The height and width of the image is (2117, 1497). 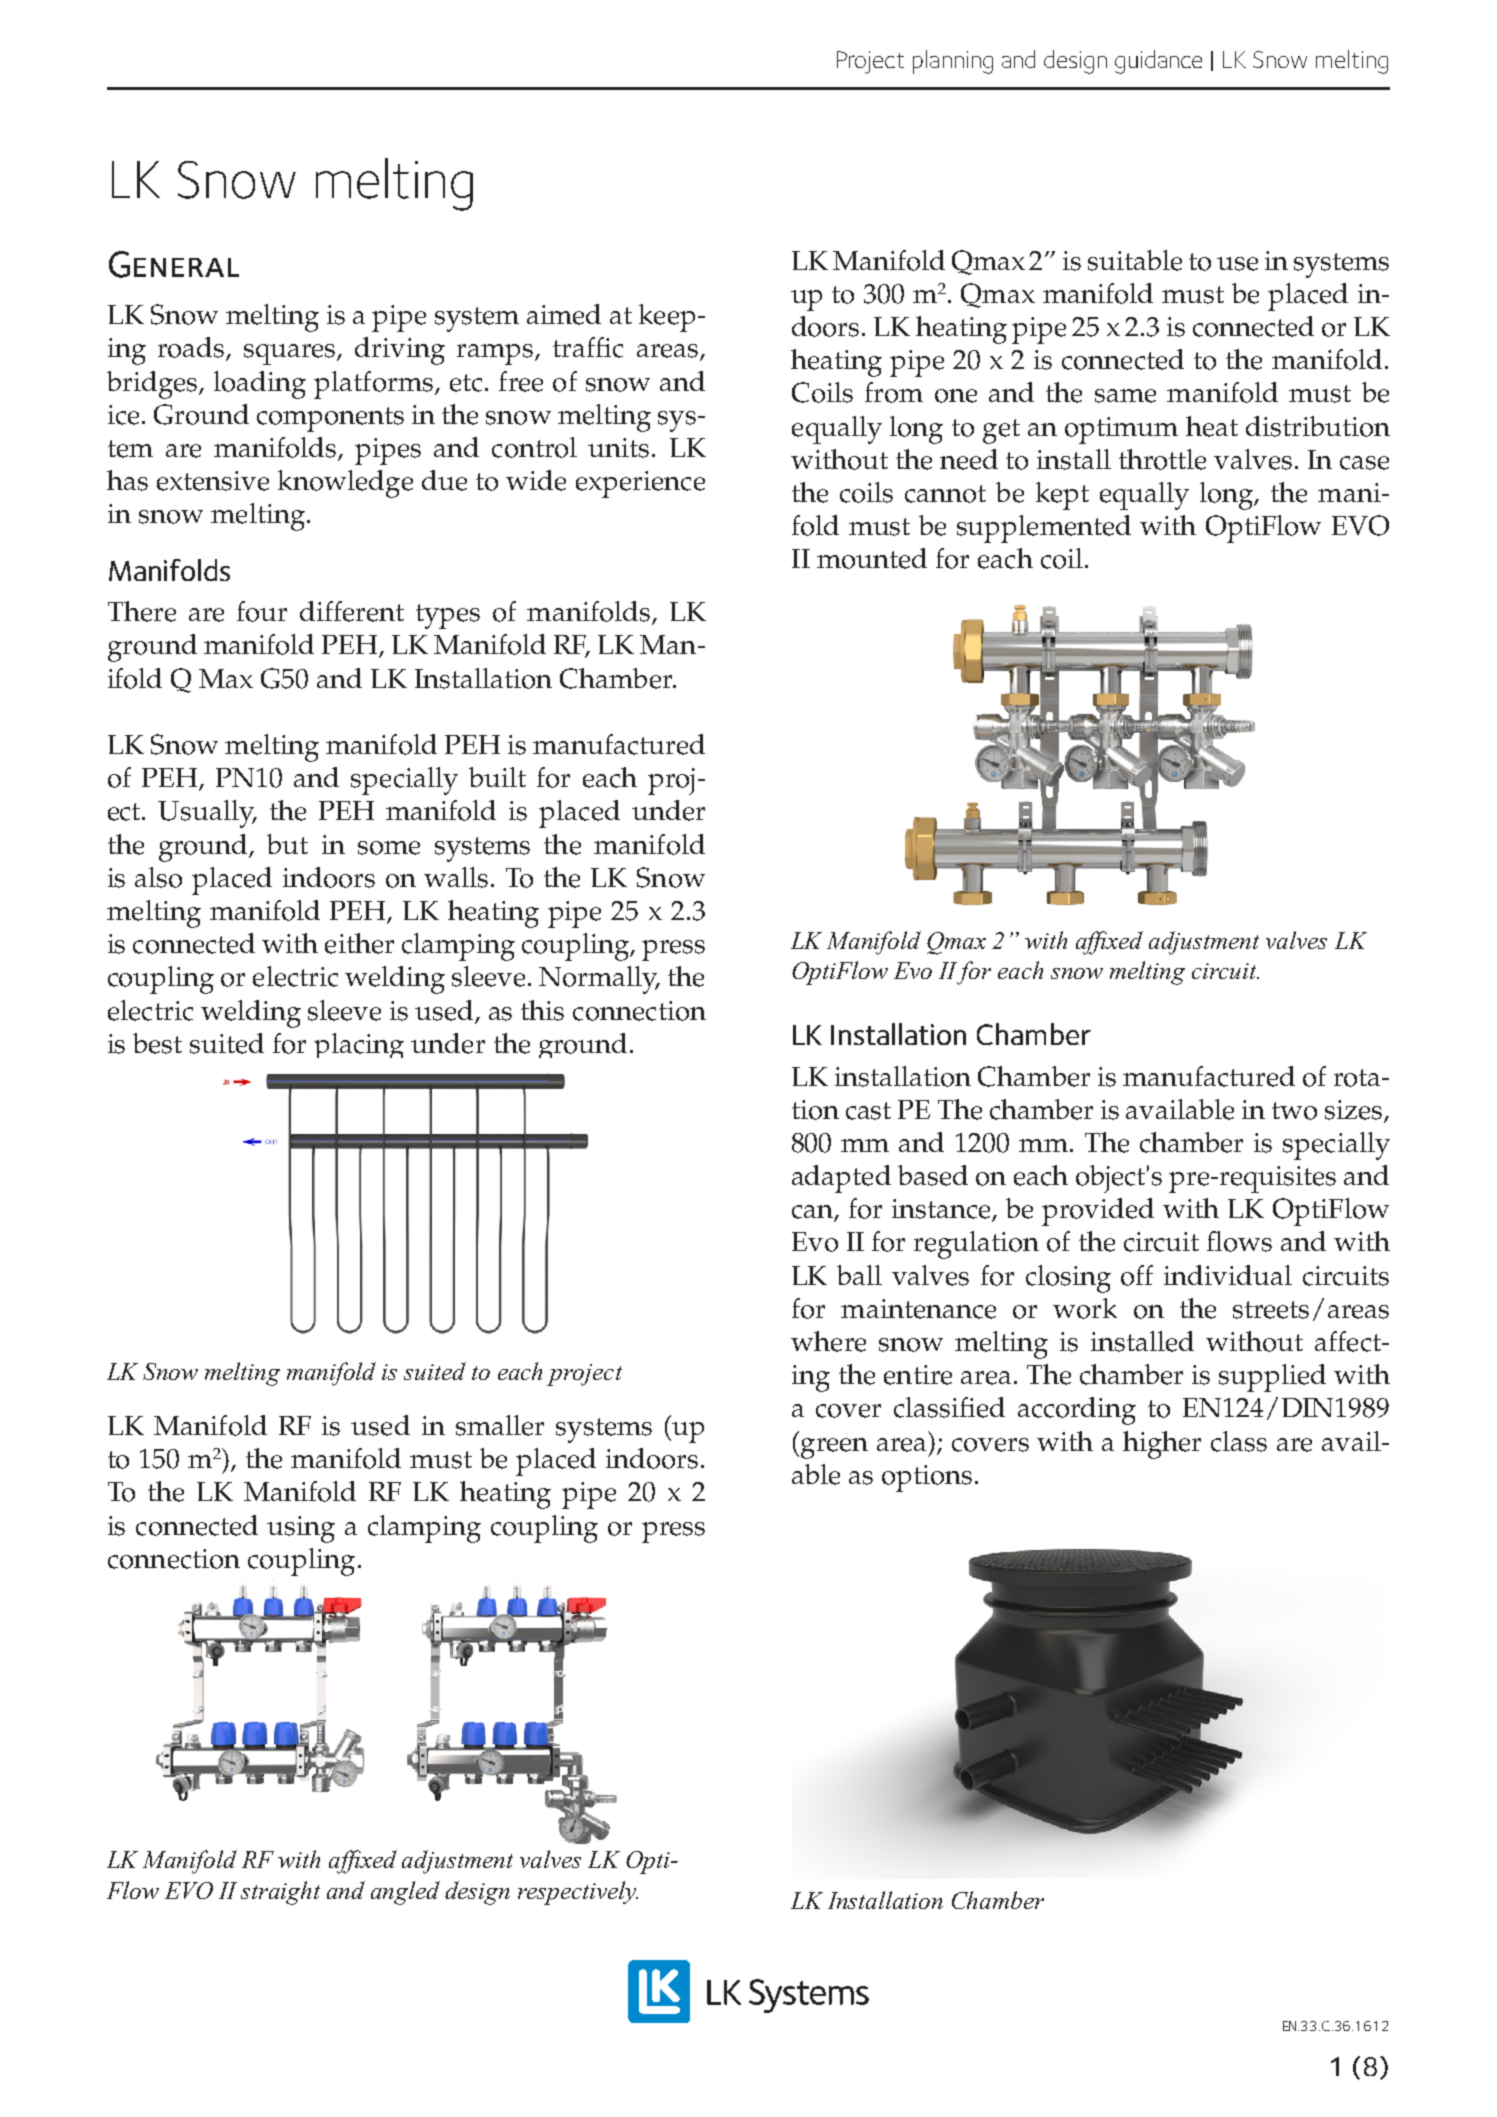 What do you see at coordinates (872, 558) in the image?
I see `mounted` at bounding box center [872, 558].
